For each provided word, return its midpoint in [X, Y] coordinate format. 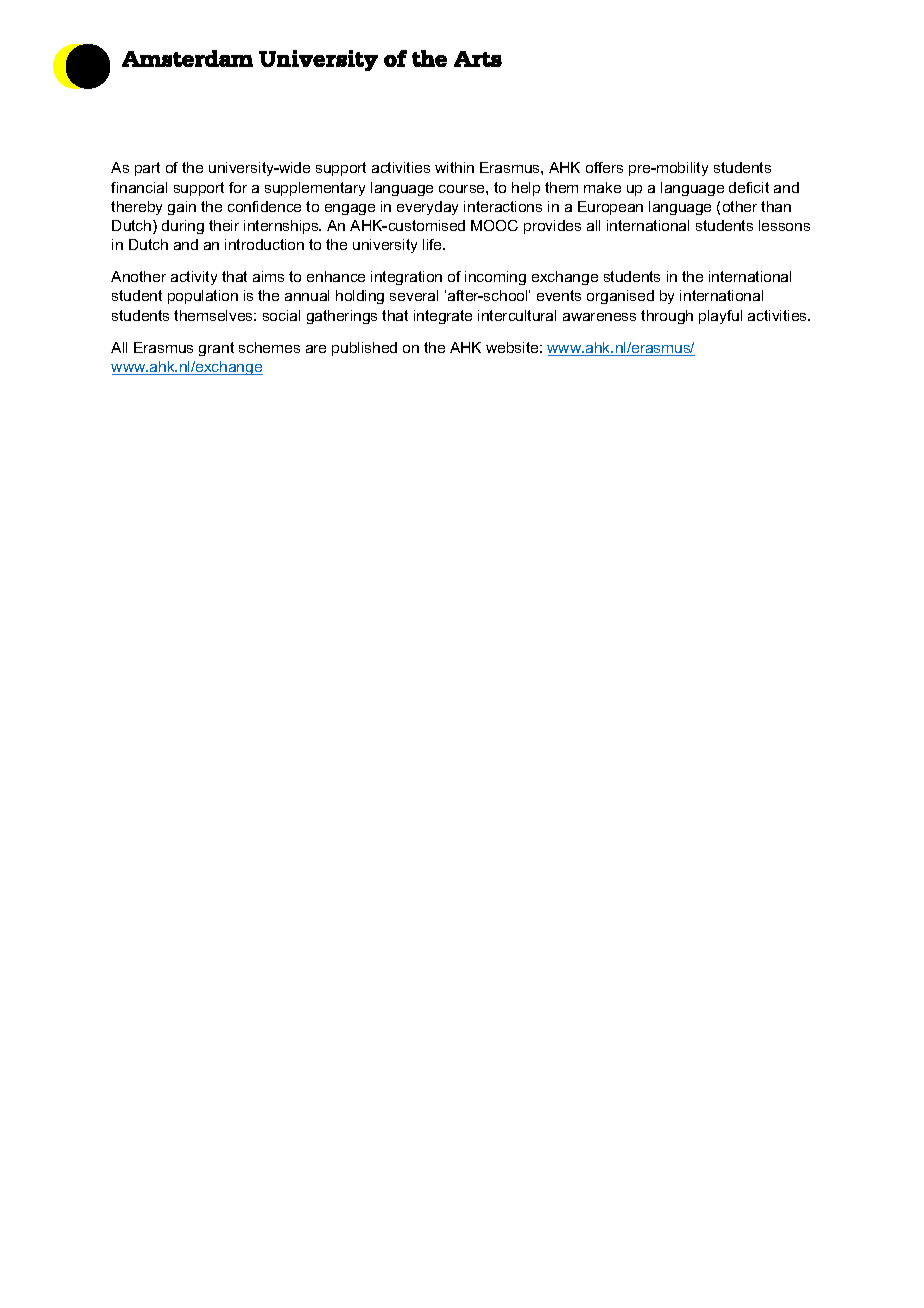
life [433, 244]
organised [620, 297]
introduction [264, 244]
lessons [784, 225]
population [203, 297]
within [454, 167]
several [414, 295]
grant [216, 349]
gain [182, 208]
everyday [427, 208]
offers [604, 167]
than [776, 206]
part [147, 169]
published [364, 349]
